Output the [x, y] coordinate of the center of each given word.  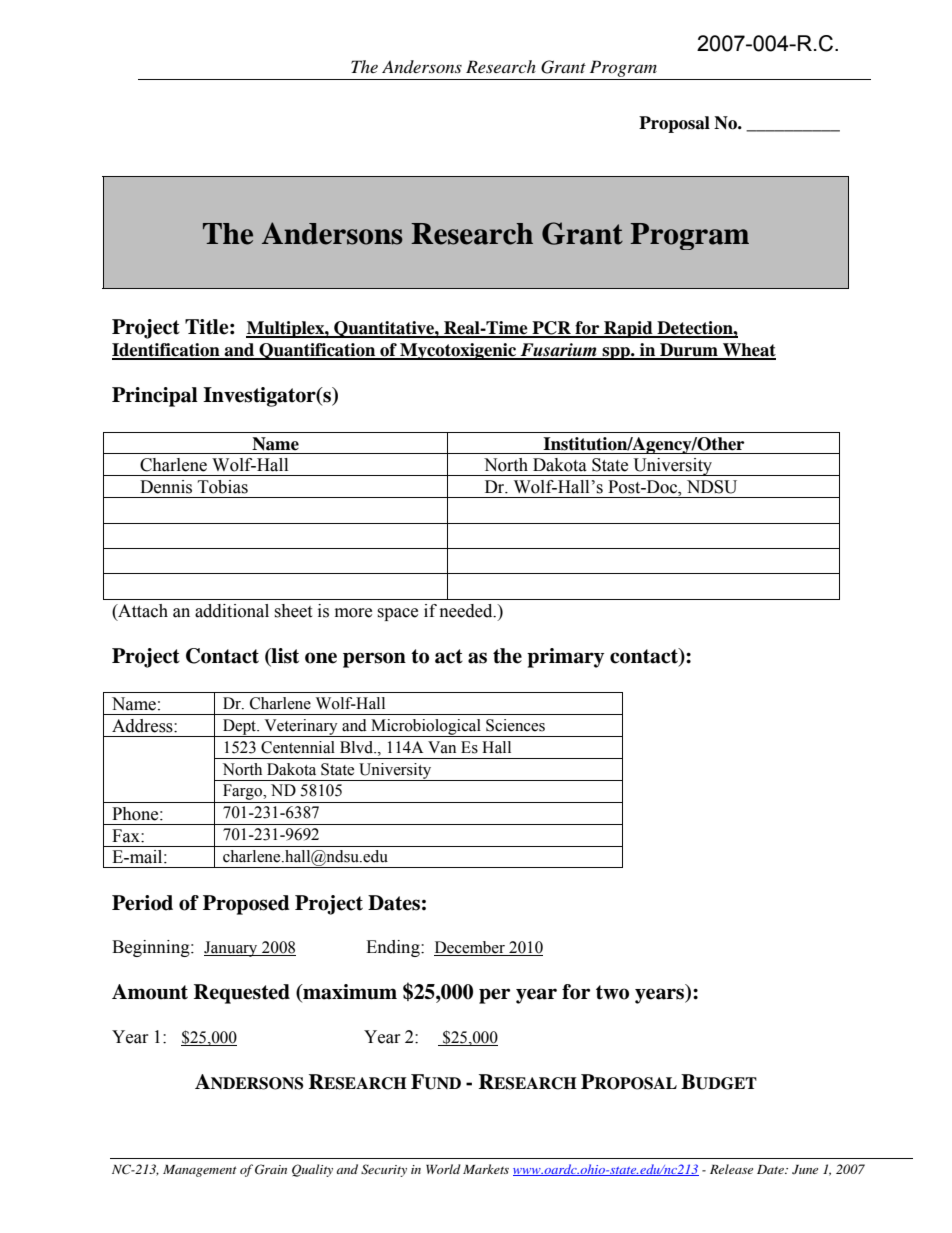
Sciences [515, 725]
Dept [239, 728]
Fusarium [558, 351]
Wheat [748, 351]
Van [442, 747]
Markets [486, 1169]
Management [200, 1171]
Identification [167, 351]
